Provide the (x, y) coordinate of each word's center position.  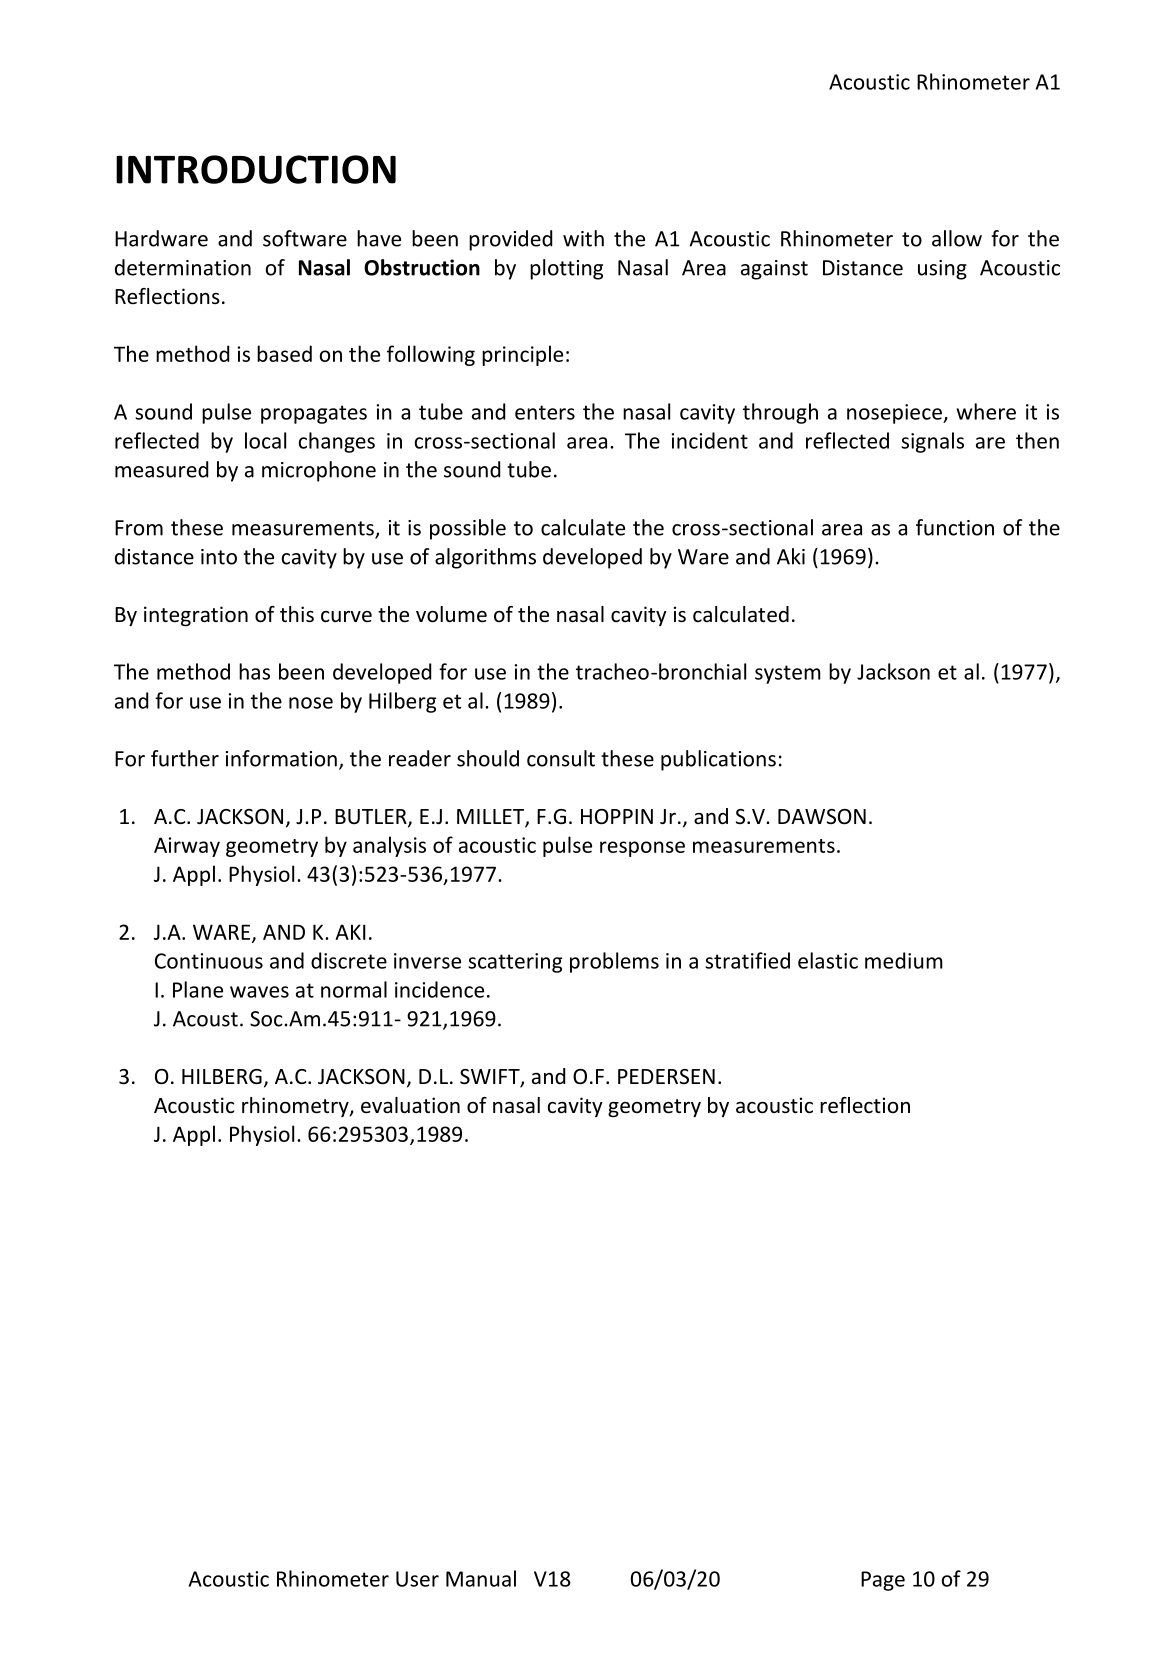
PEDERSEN (666, 1076)
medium (904, 960)
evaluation (410, 1105)
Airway (187, 847)
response (642, 849)
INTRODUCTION (256, 169)
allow (957, 238)
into (219, 557)
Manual (481, 1578)
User (417, 1579)
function (955, 527)
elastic (828, 960)
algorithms (485, 558)
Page (883, 1581)
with (583, 238)
